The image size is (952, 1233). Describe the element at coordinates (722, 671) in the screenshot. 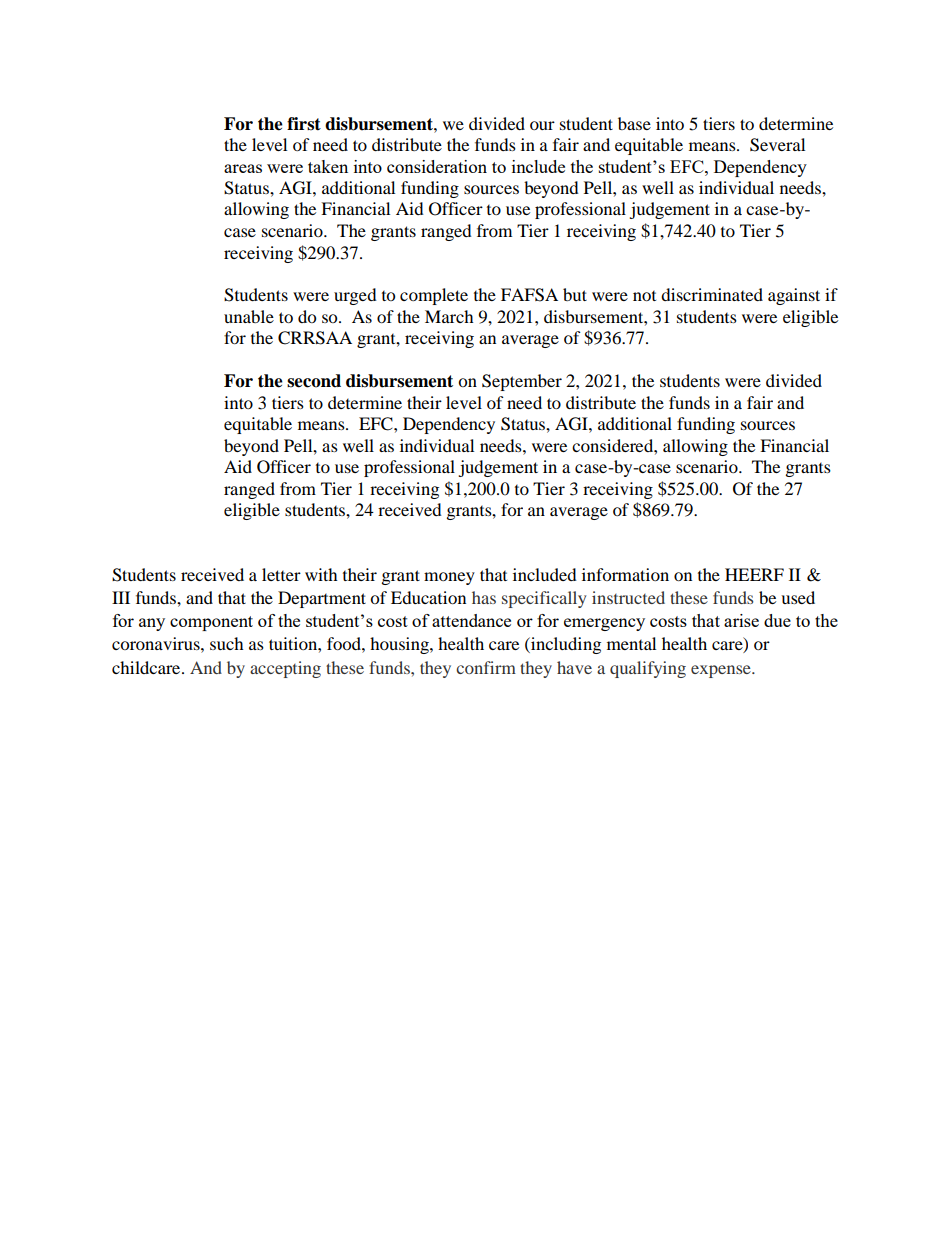

I see `expense` at that location.
